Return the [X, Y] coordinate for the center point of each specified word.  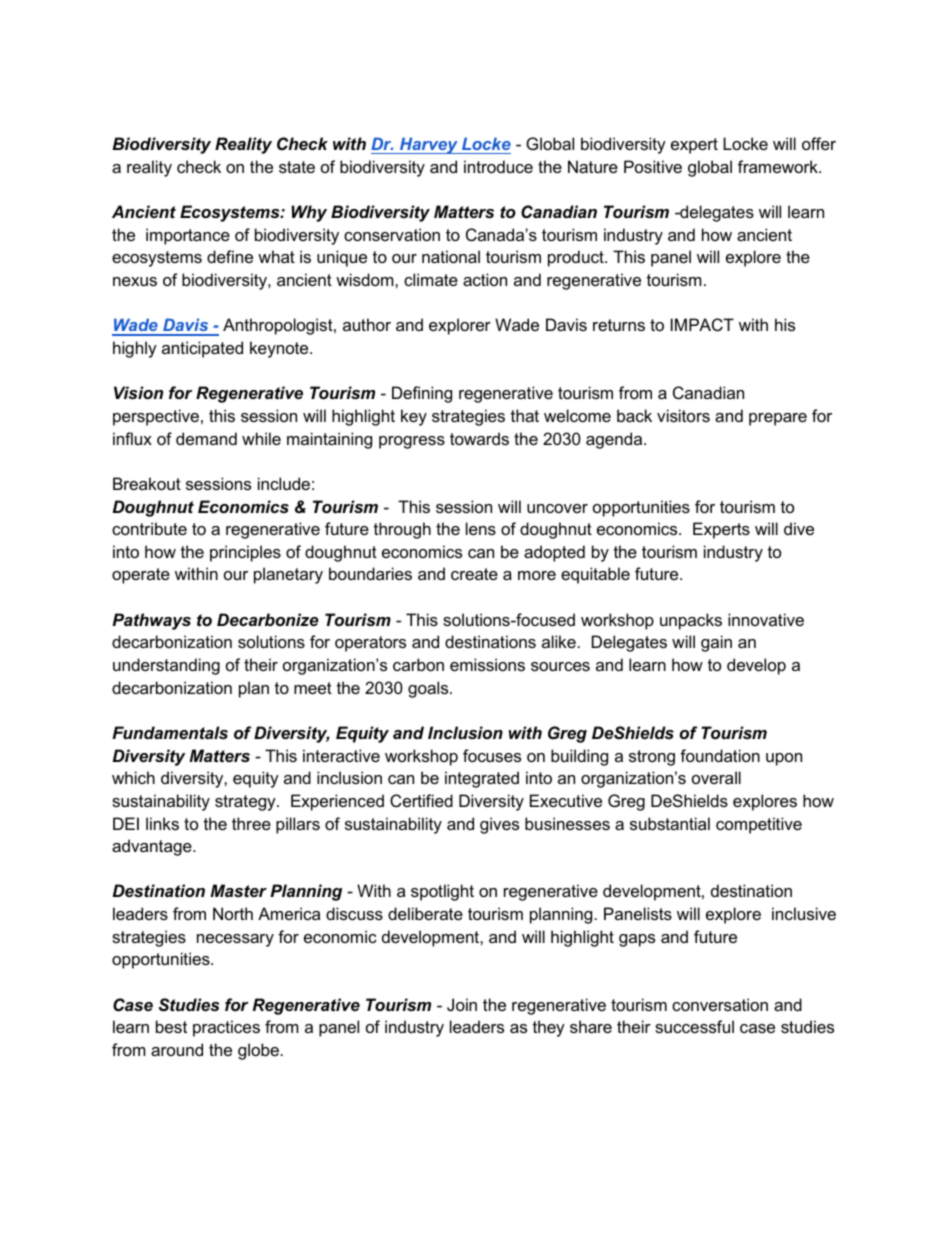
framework [779, 166]
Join [462, 1004]
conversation [720, 1004]
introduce [498, 166]
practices [226, 1028]
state [297, 167]
